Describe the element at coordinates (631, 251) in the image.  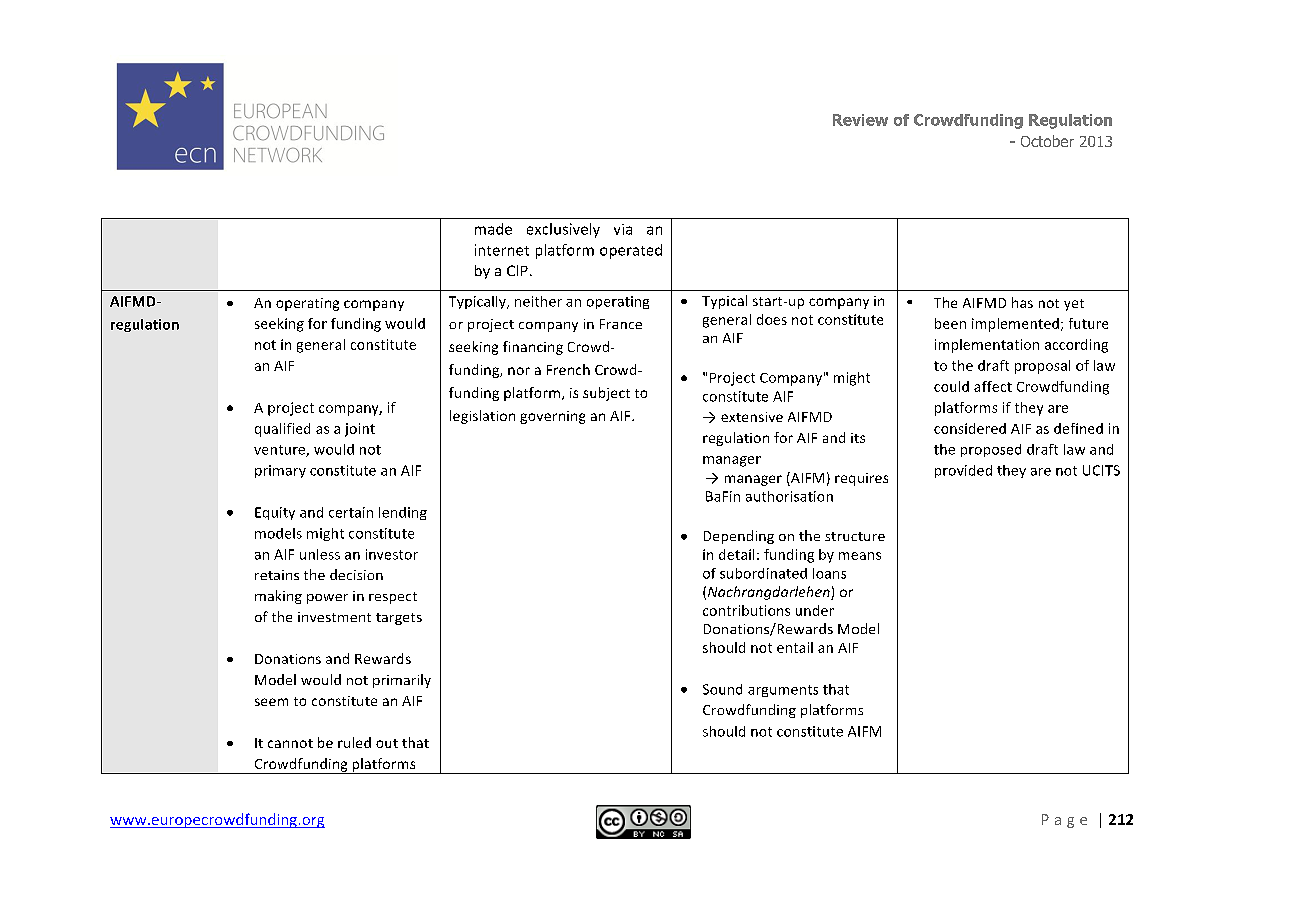
I see `operated` at that location.
